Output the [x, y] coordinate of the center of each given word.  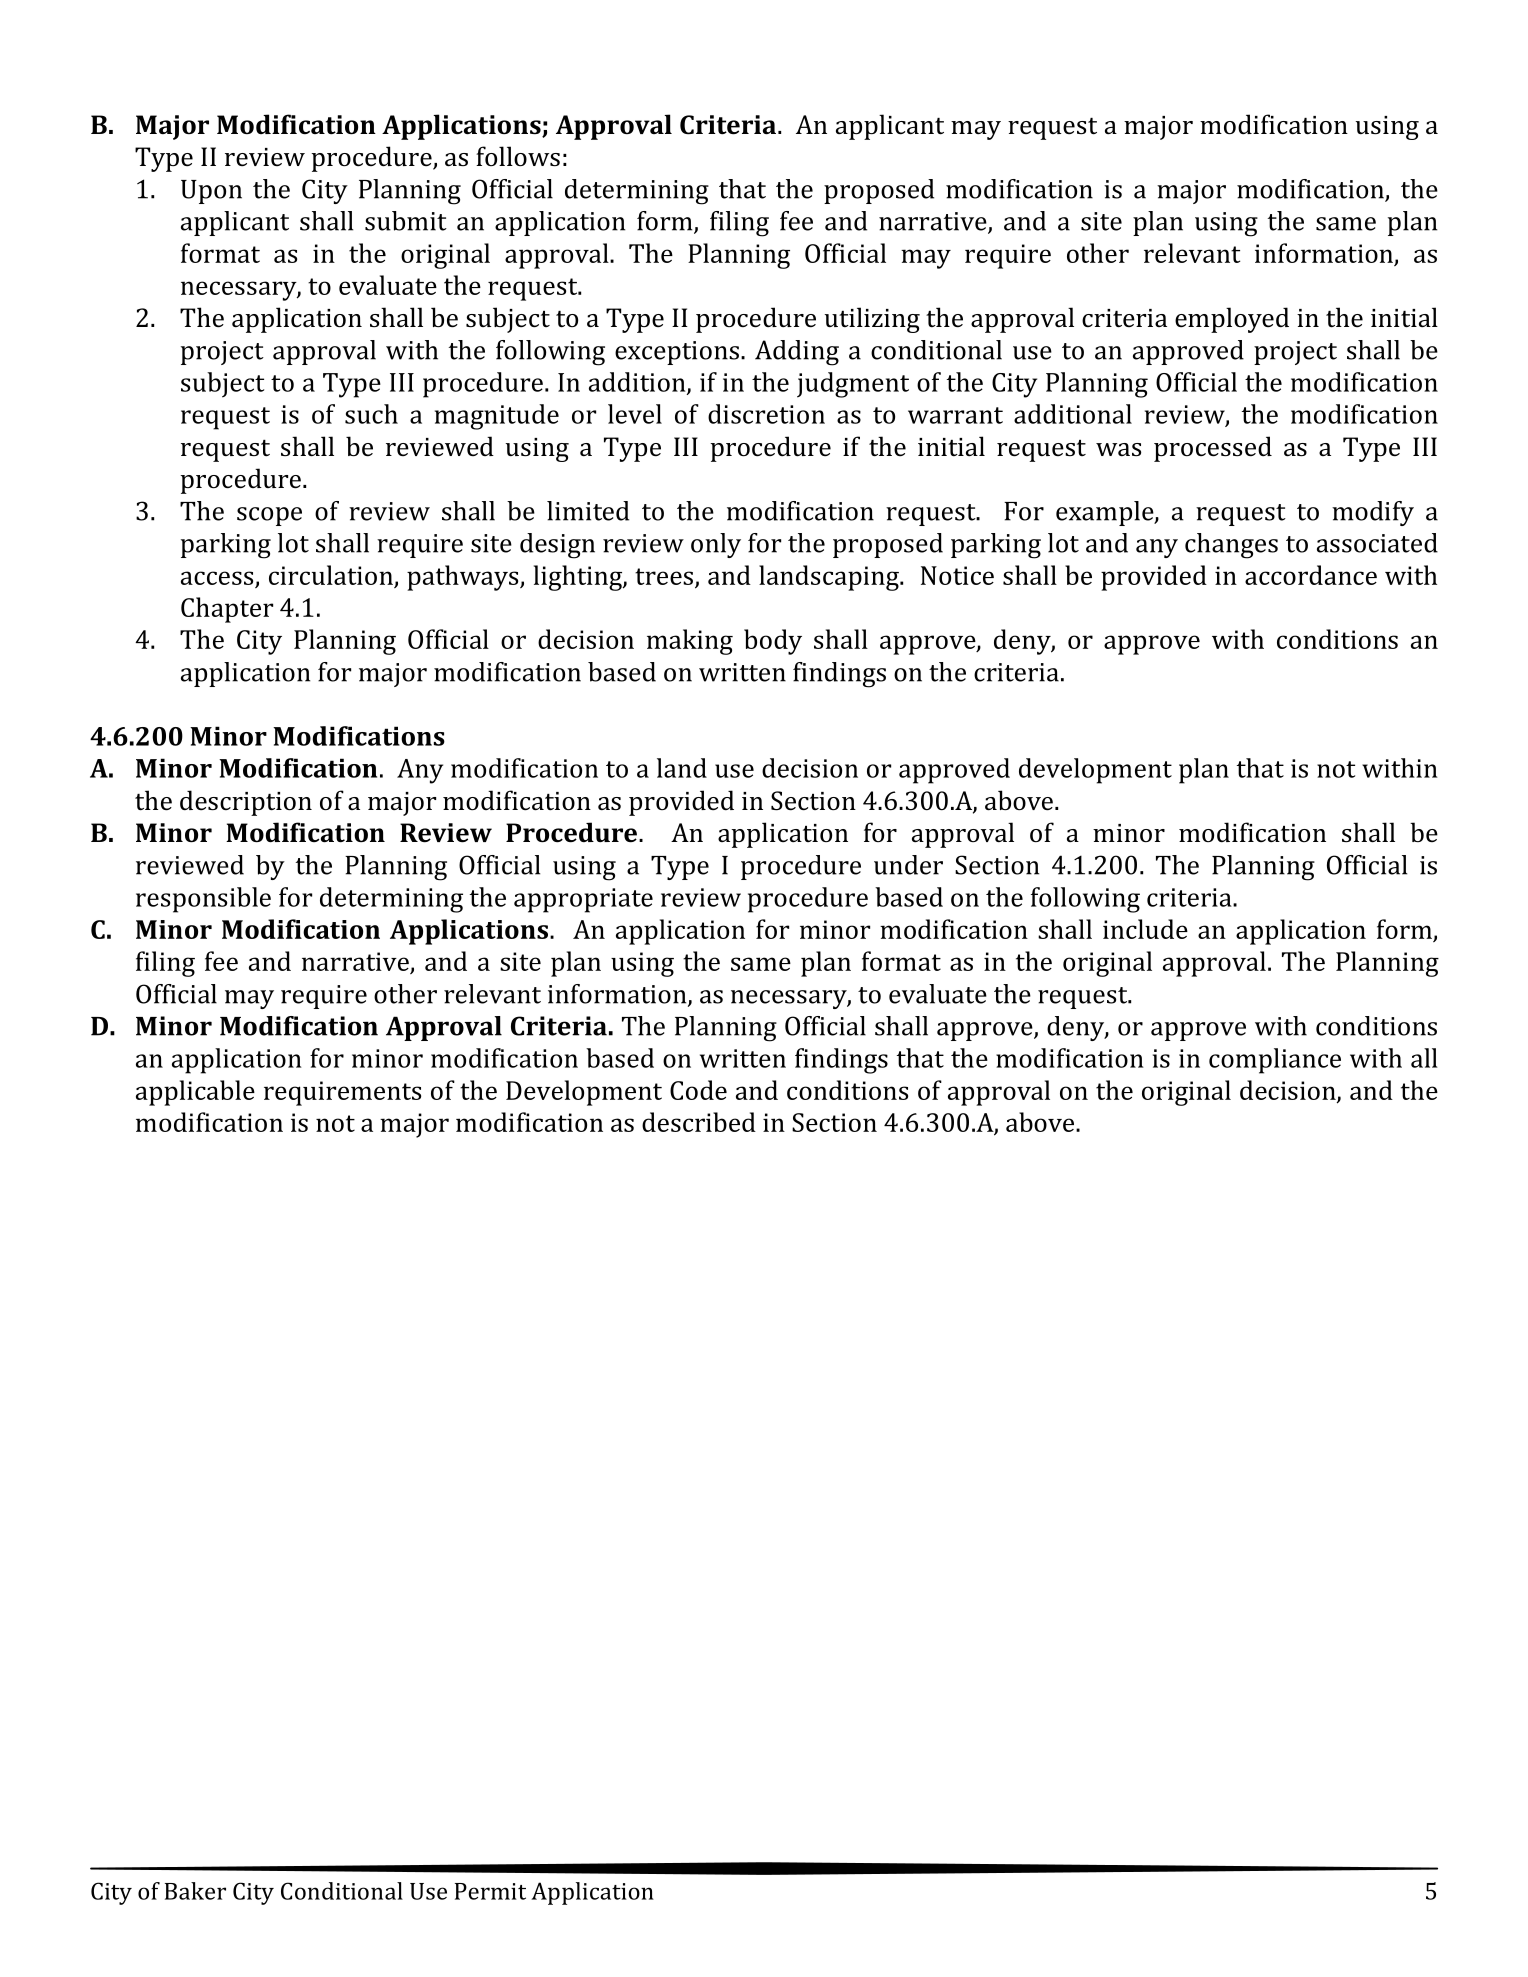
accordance [1311, 575]
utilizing [872, 320]
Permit [490, 1891]
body [773, 642]
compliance [1275, 1061]
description [246, 803]
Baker [195, 1891]
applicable [195, 1093]
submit [406, 221]
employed [1232, 320]
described [699, 1122]
